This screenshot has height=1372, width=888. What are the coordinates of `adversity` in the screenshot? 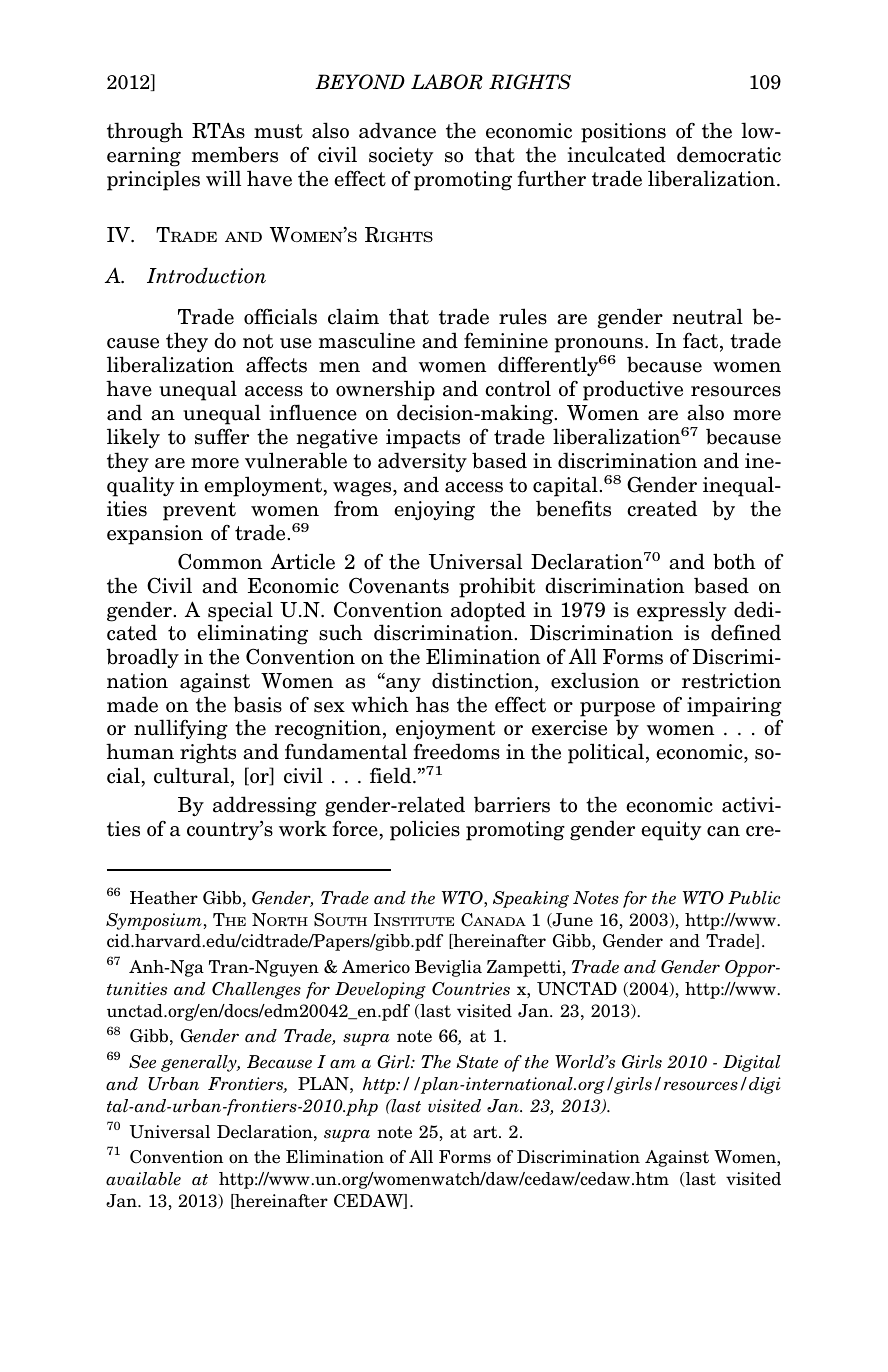 It's located at (422, 462).
